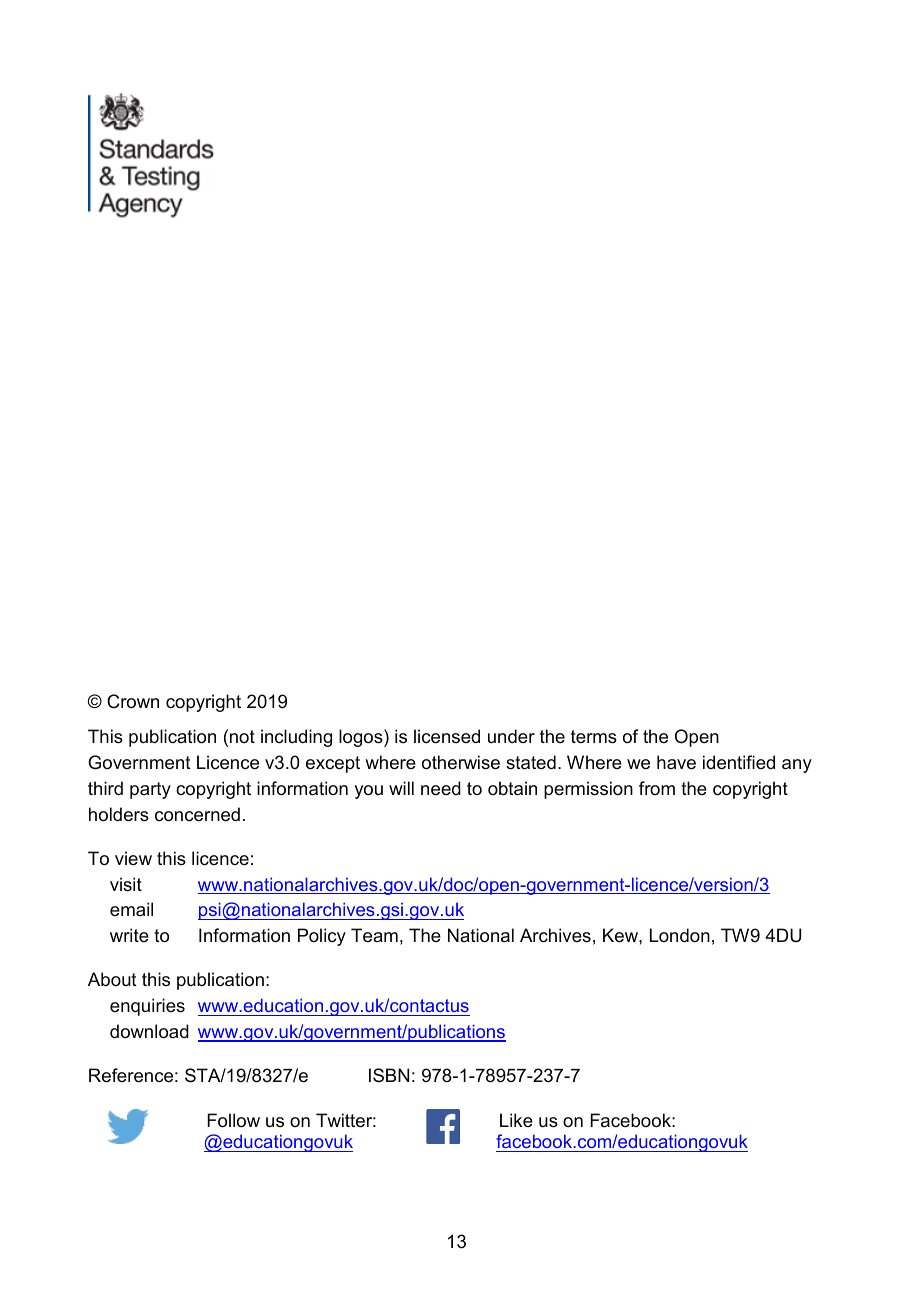 This screenshot has width=924, height=1308. Describe the element at coordinates (374, 935) in the screenshot. I see `Team` at that location.
